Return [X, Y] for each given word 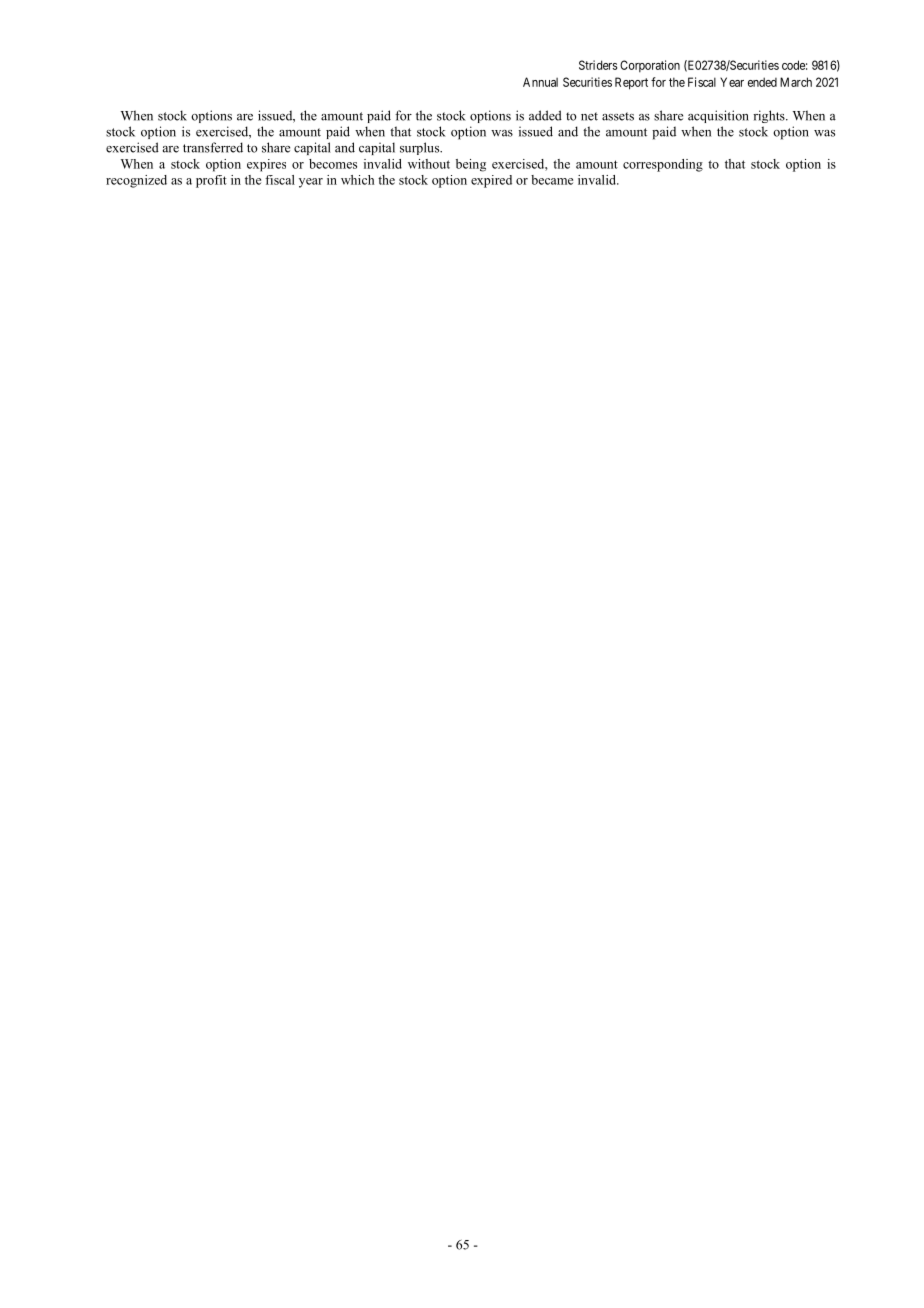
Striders [598, 65]
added [545, 115]
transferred [213, 147]
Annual [540, 82]
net [589, 116]
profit [211, 181]
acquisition [718, 116]
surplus [421, 148]
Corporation [650, 66]
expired [491, 181]
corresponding [663, 165]
